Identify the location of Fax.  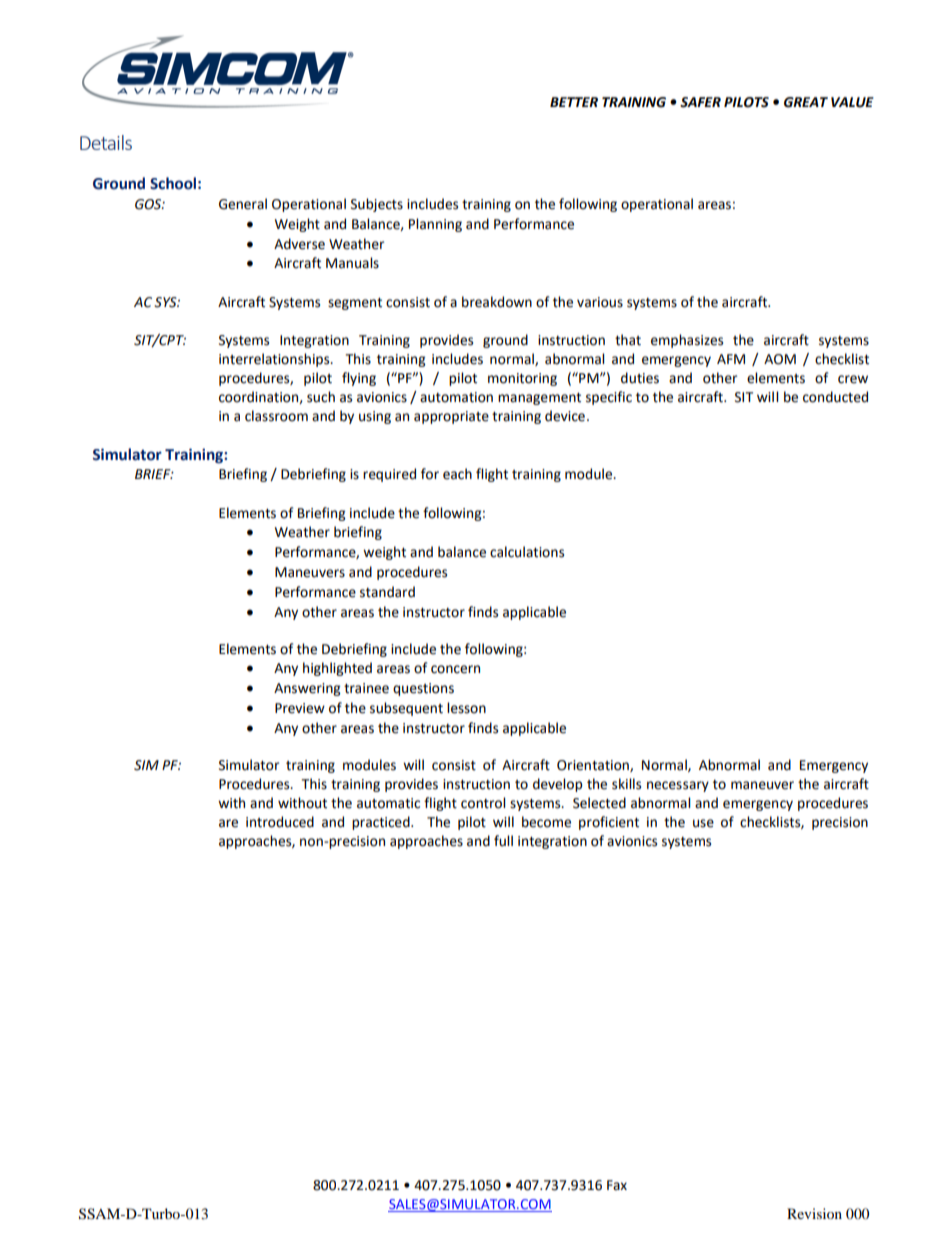
(617, 1185).
